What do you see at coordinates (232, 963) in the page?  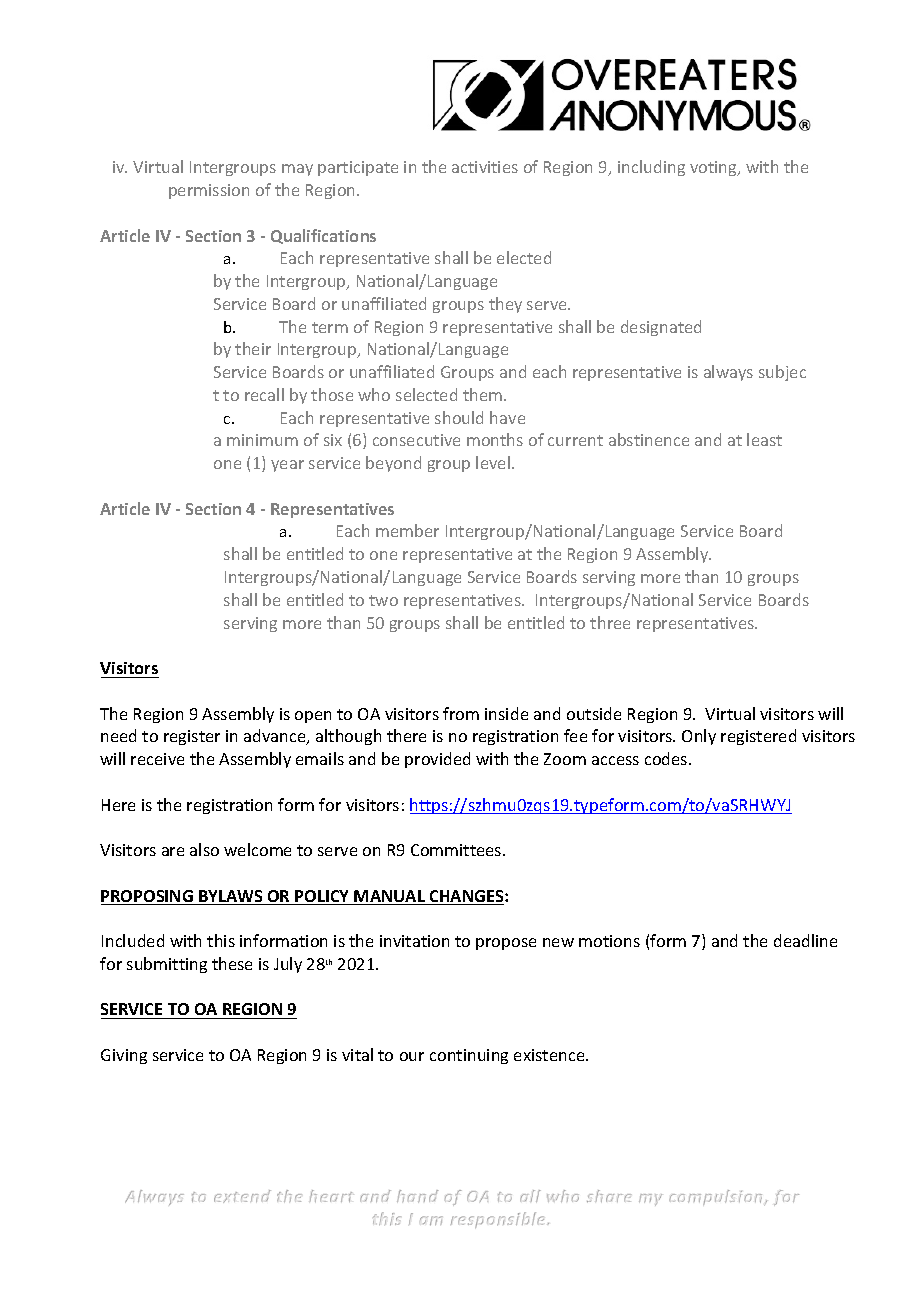 I see `these` at bounding box center [232, 963].
